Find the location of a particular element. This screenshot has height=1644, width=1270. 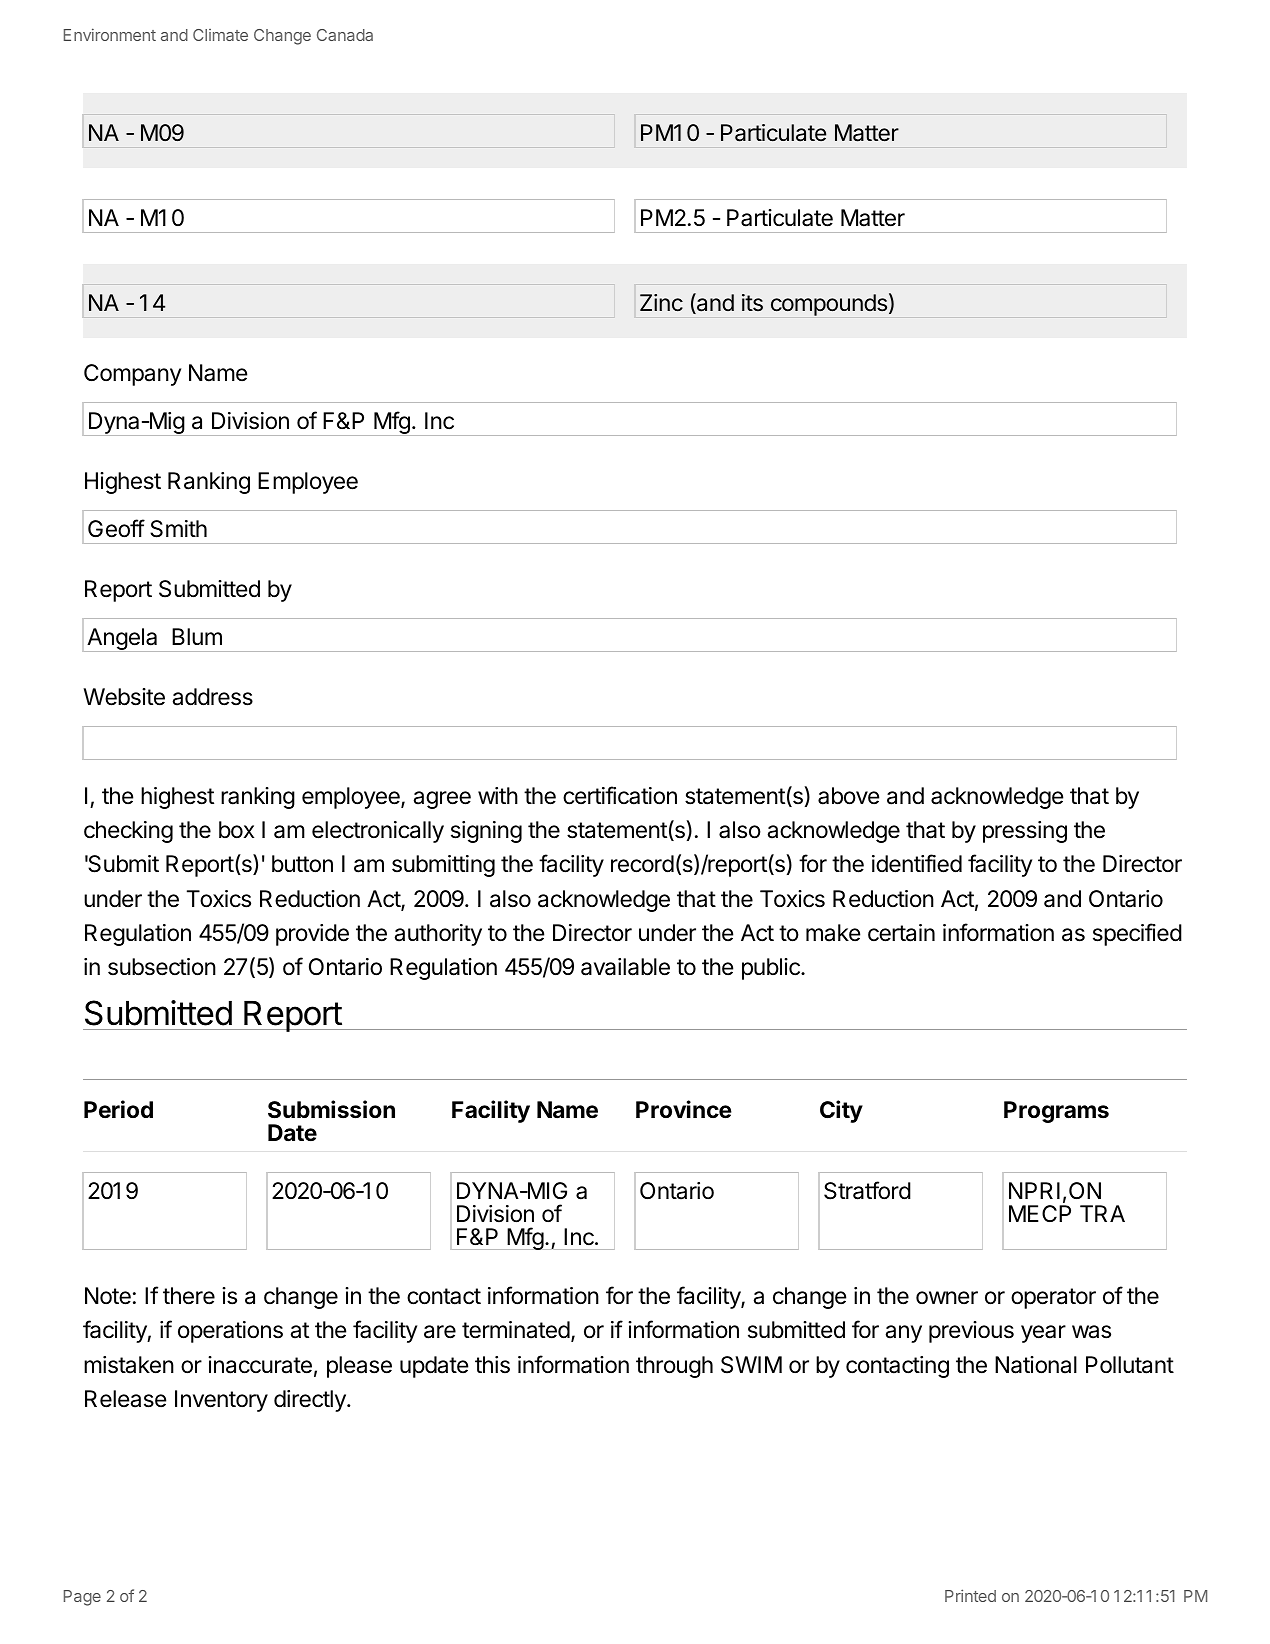

Environment is located at coordinates (110, 34).
